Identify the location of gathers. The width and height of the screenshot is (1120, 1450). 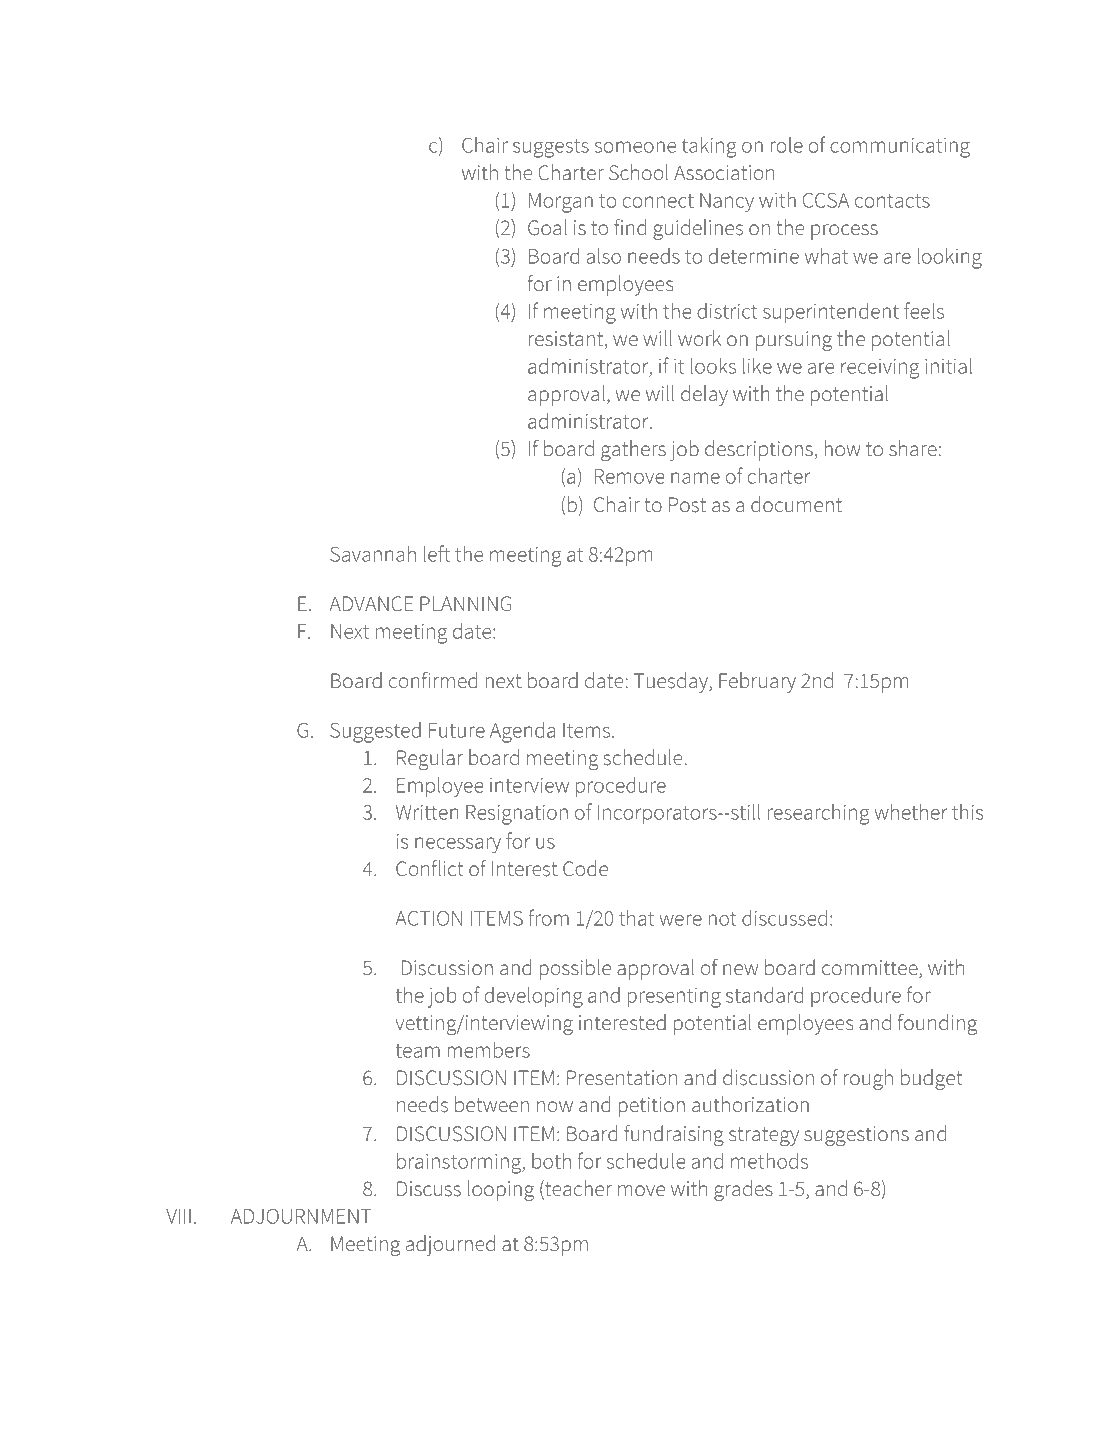
(633, 450).
